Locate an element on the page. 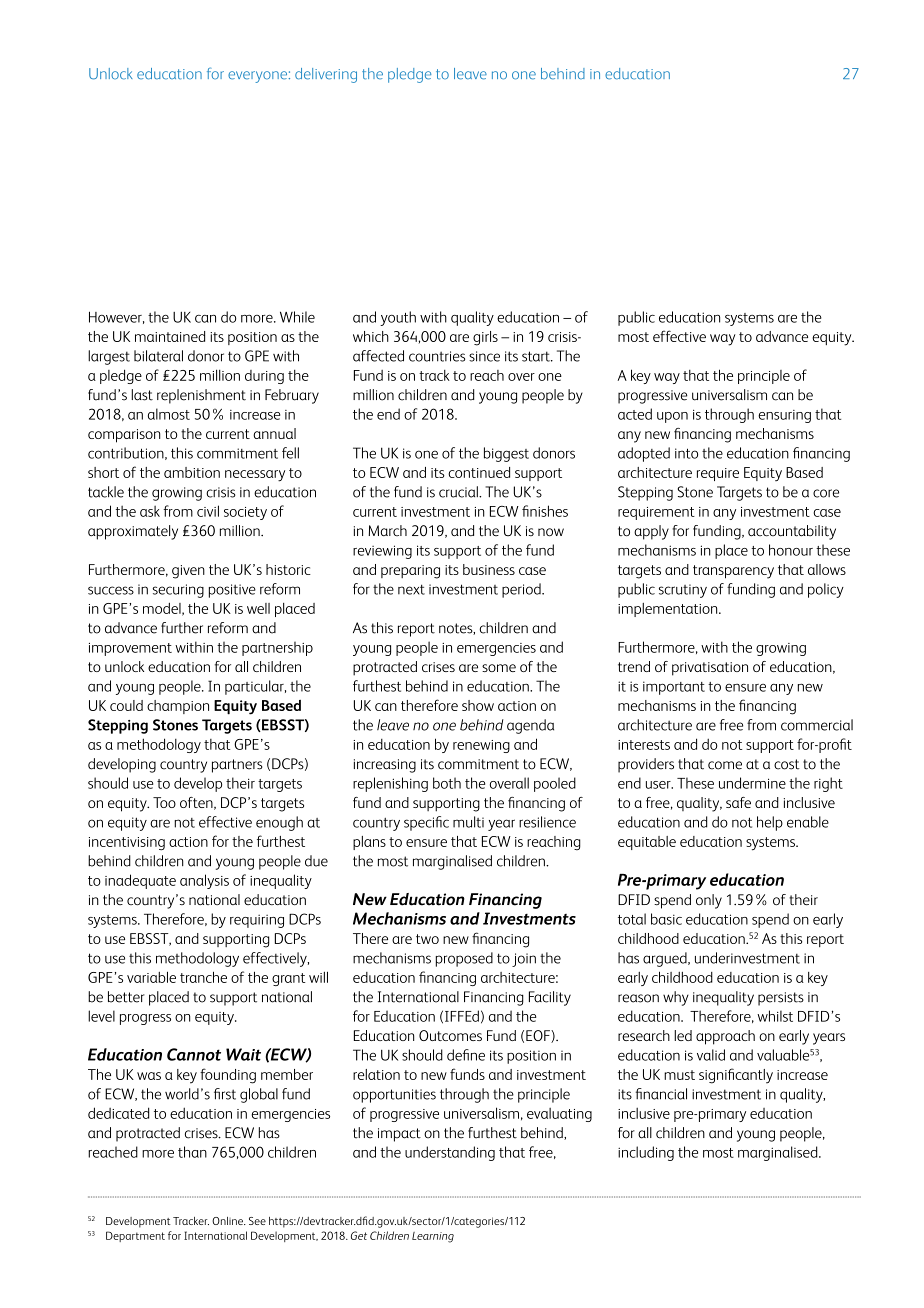 The image size is (924, 1308). help is located at coordinates (770, 823).
